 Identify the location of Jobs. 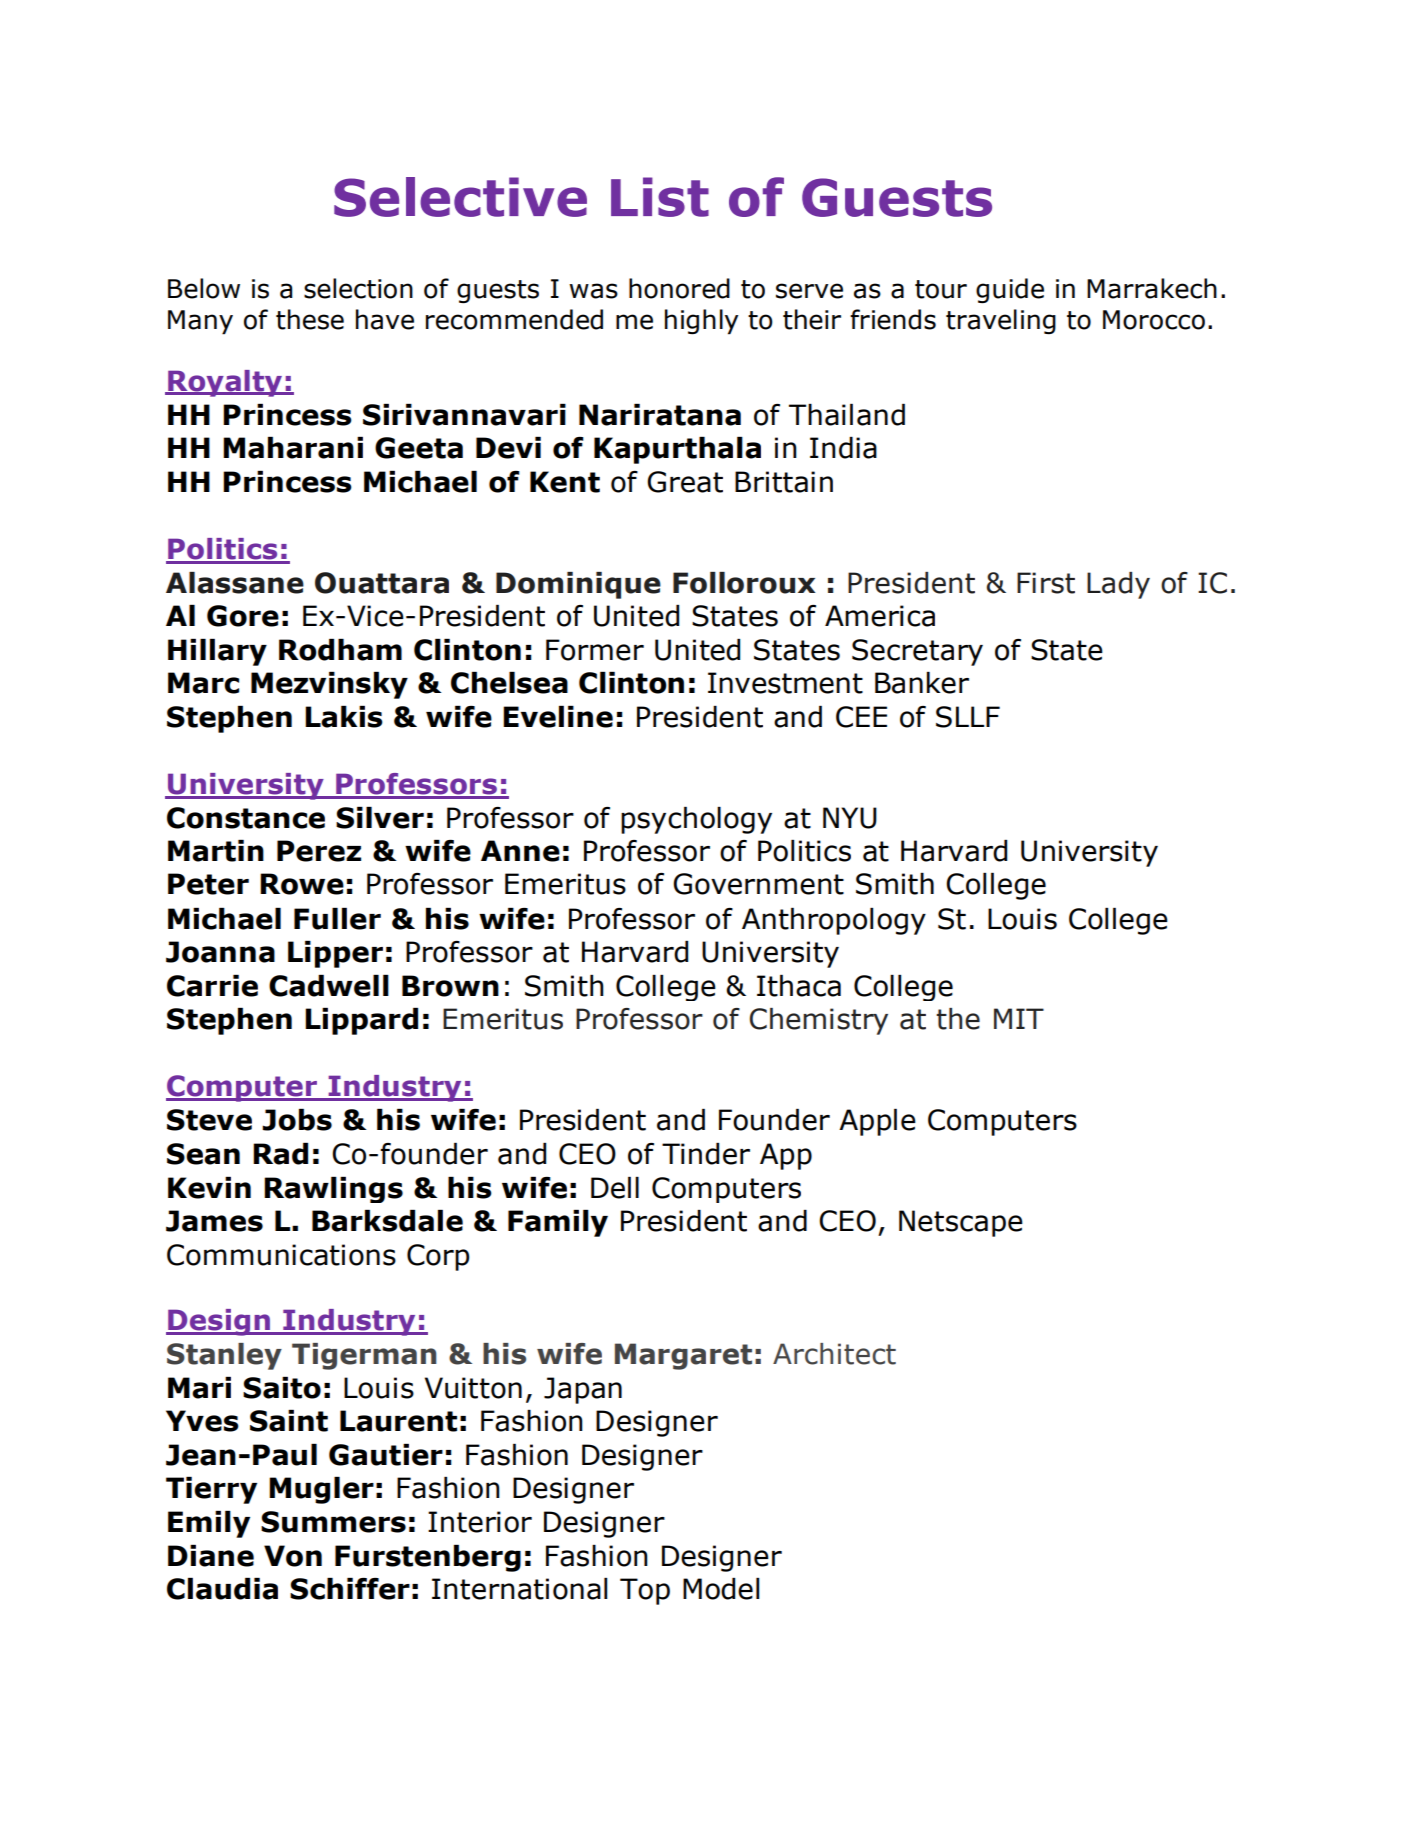
(297, 1120).
